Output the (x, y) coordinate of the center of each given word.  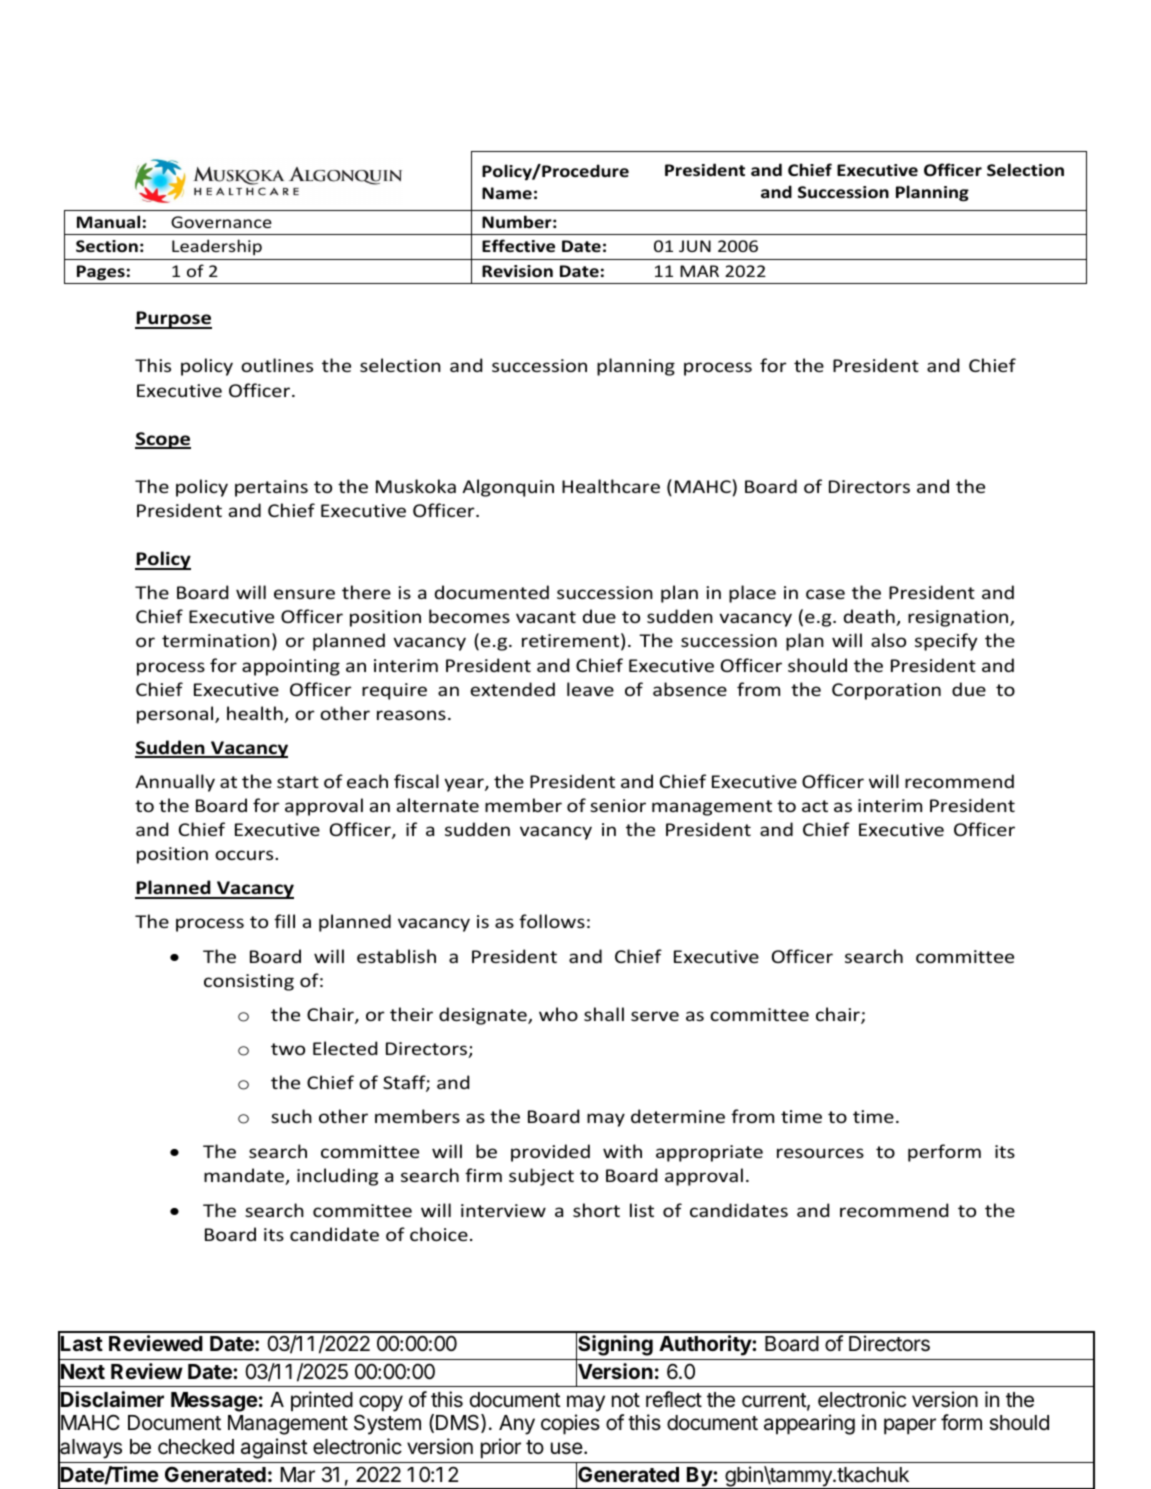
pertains (271, 488)
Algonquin (508, 488)
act (815, 806)
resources (820, 1153)
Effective (518, 245)
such (291, 1116)
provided (550, 1153)
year (465, 785)
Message (214, 1402)
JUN (695, 246)
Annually (175, 783)
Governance (221, 222)
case (825, 594)
